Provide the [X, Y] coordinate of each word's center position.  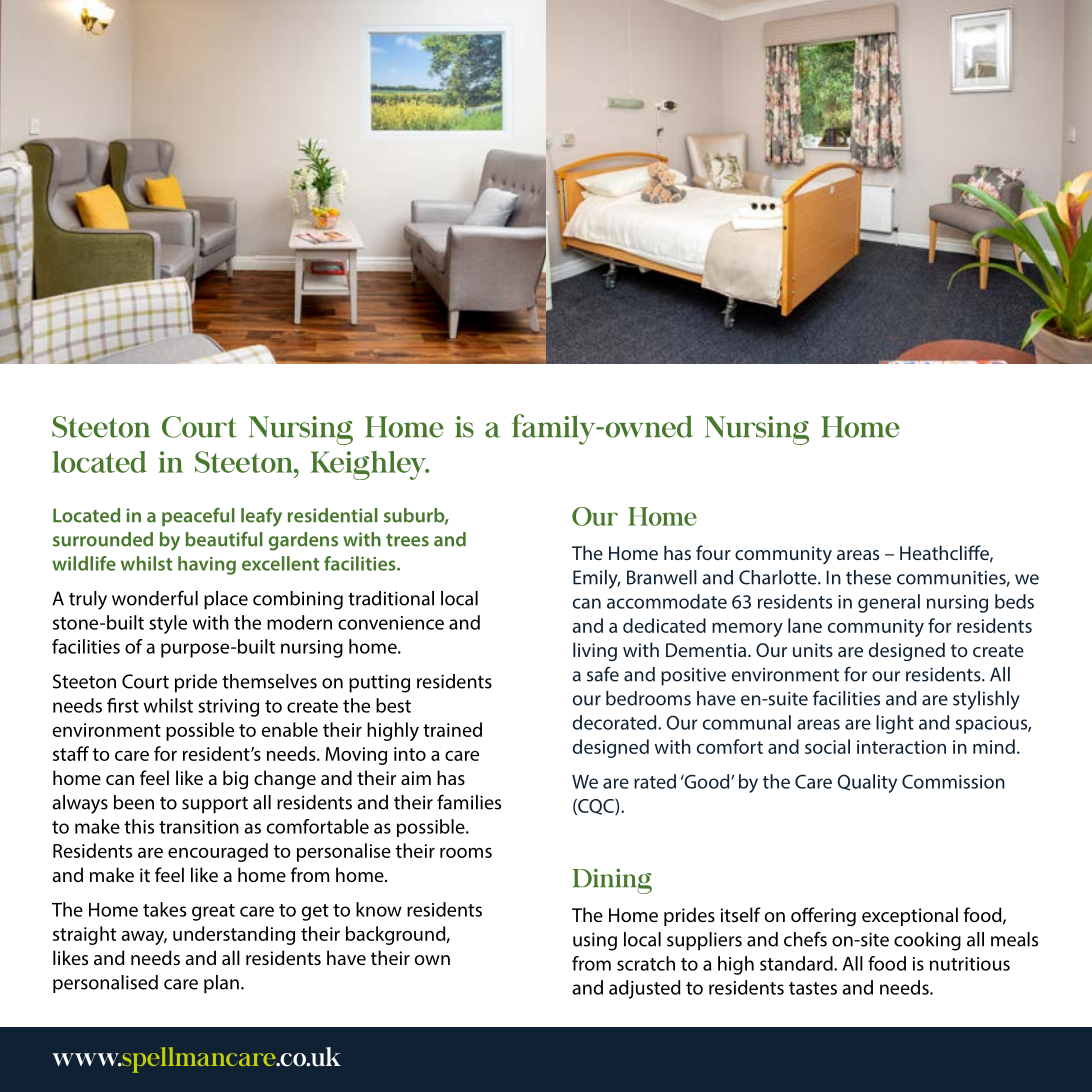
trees [407, 540]
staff [71, 753]
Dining [612, 881]
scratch [646, 963]
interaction [901, 747]
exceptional [910, 916]
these [868, 577]
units [813, 650]
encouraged [218, 852]
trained [452, 729]
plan [221, 984]
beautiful [224, 539]
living [595, 651]
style [168, 624]
